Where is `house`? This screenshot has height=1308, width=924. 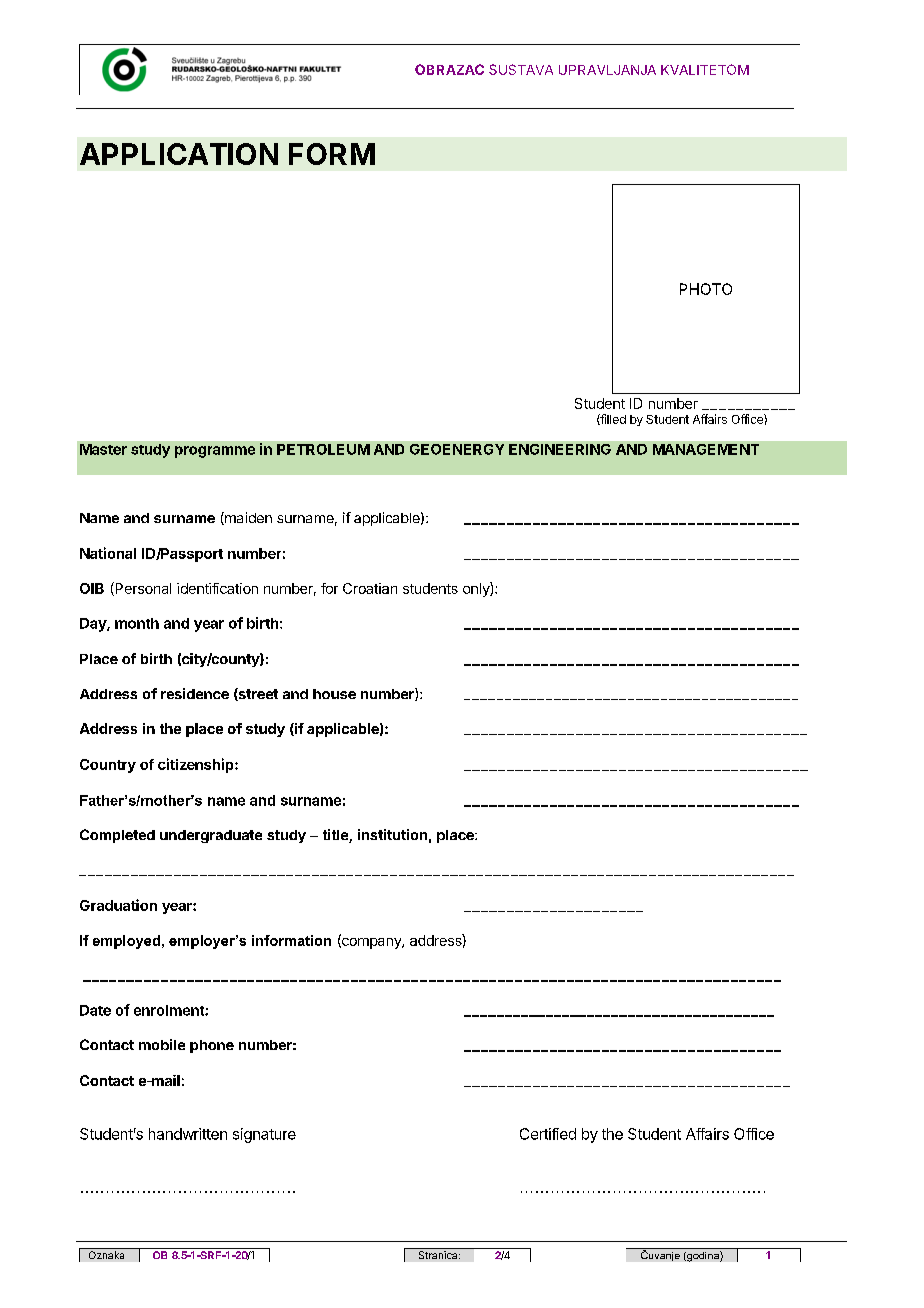
house is located at coordinates (334, 694).
